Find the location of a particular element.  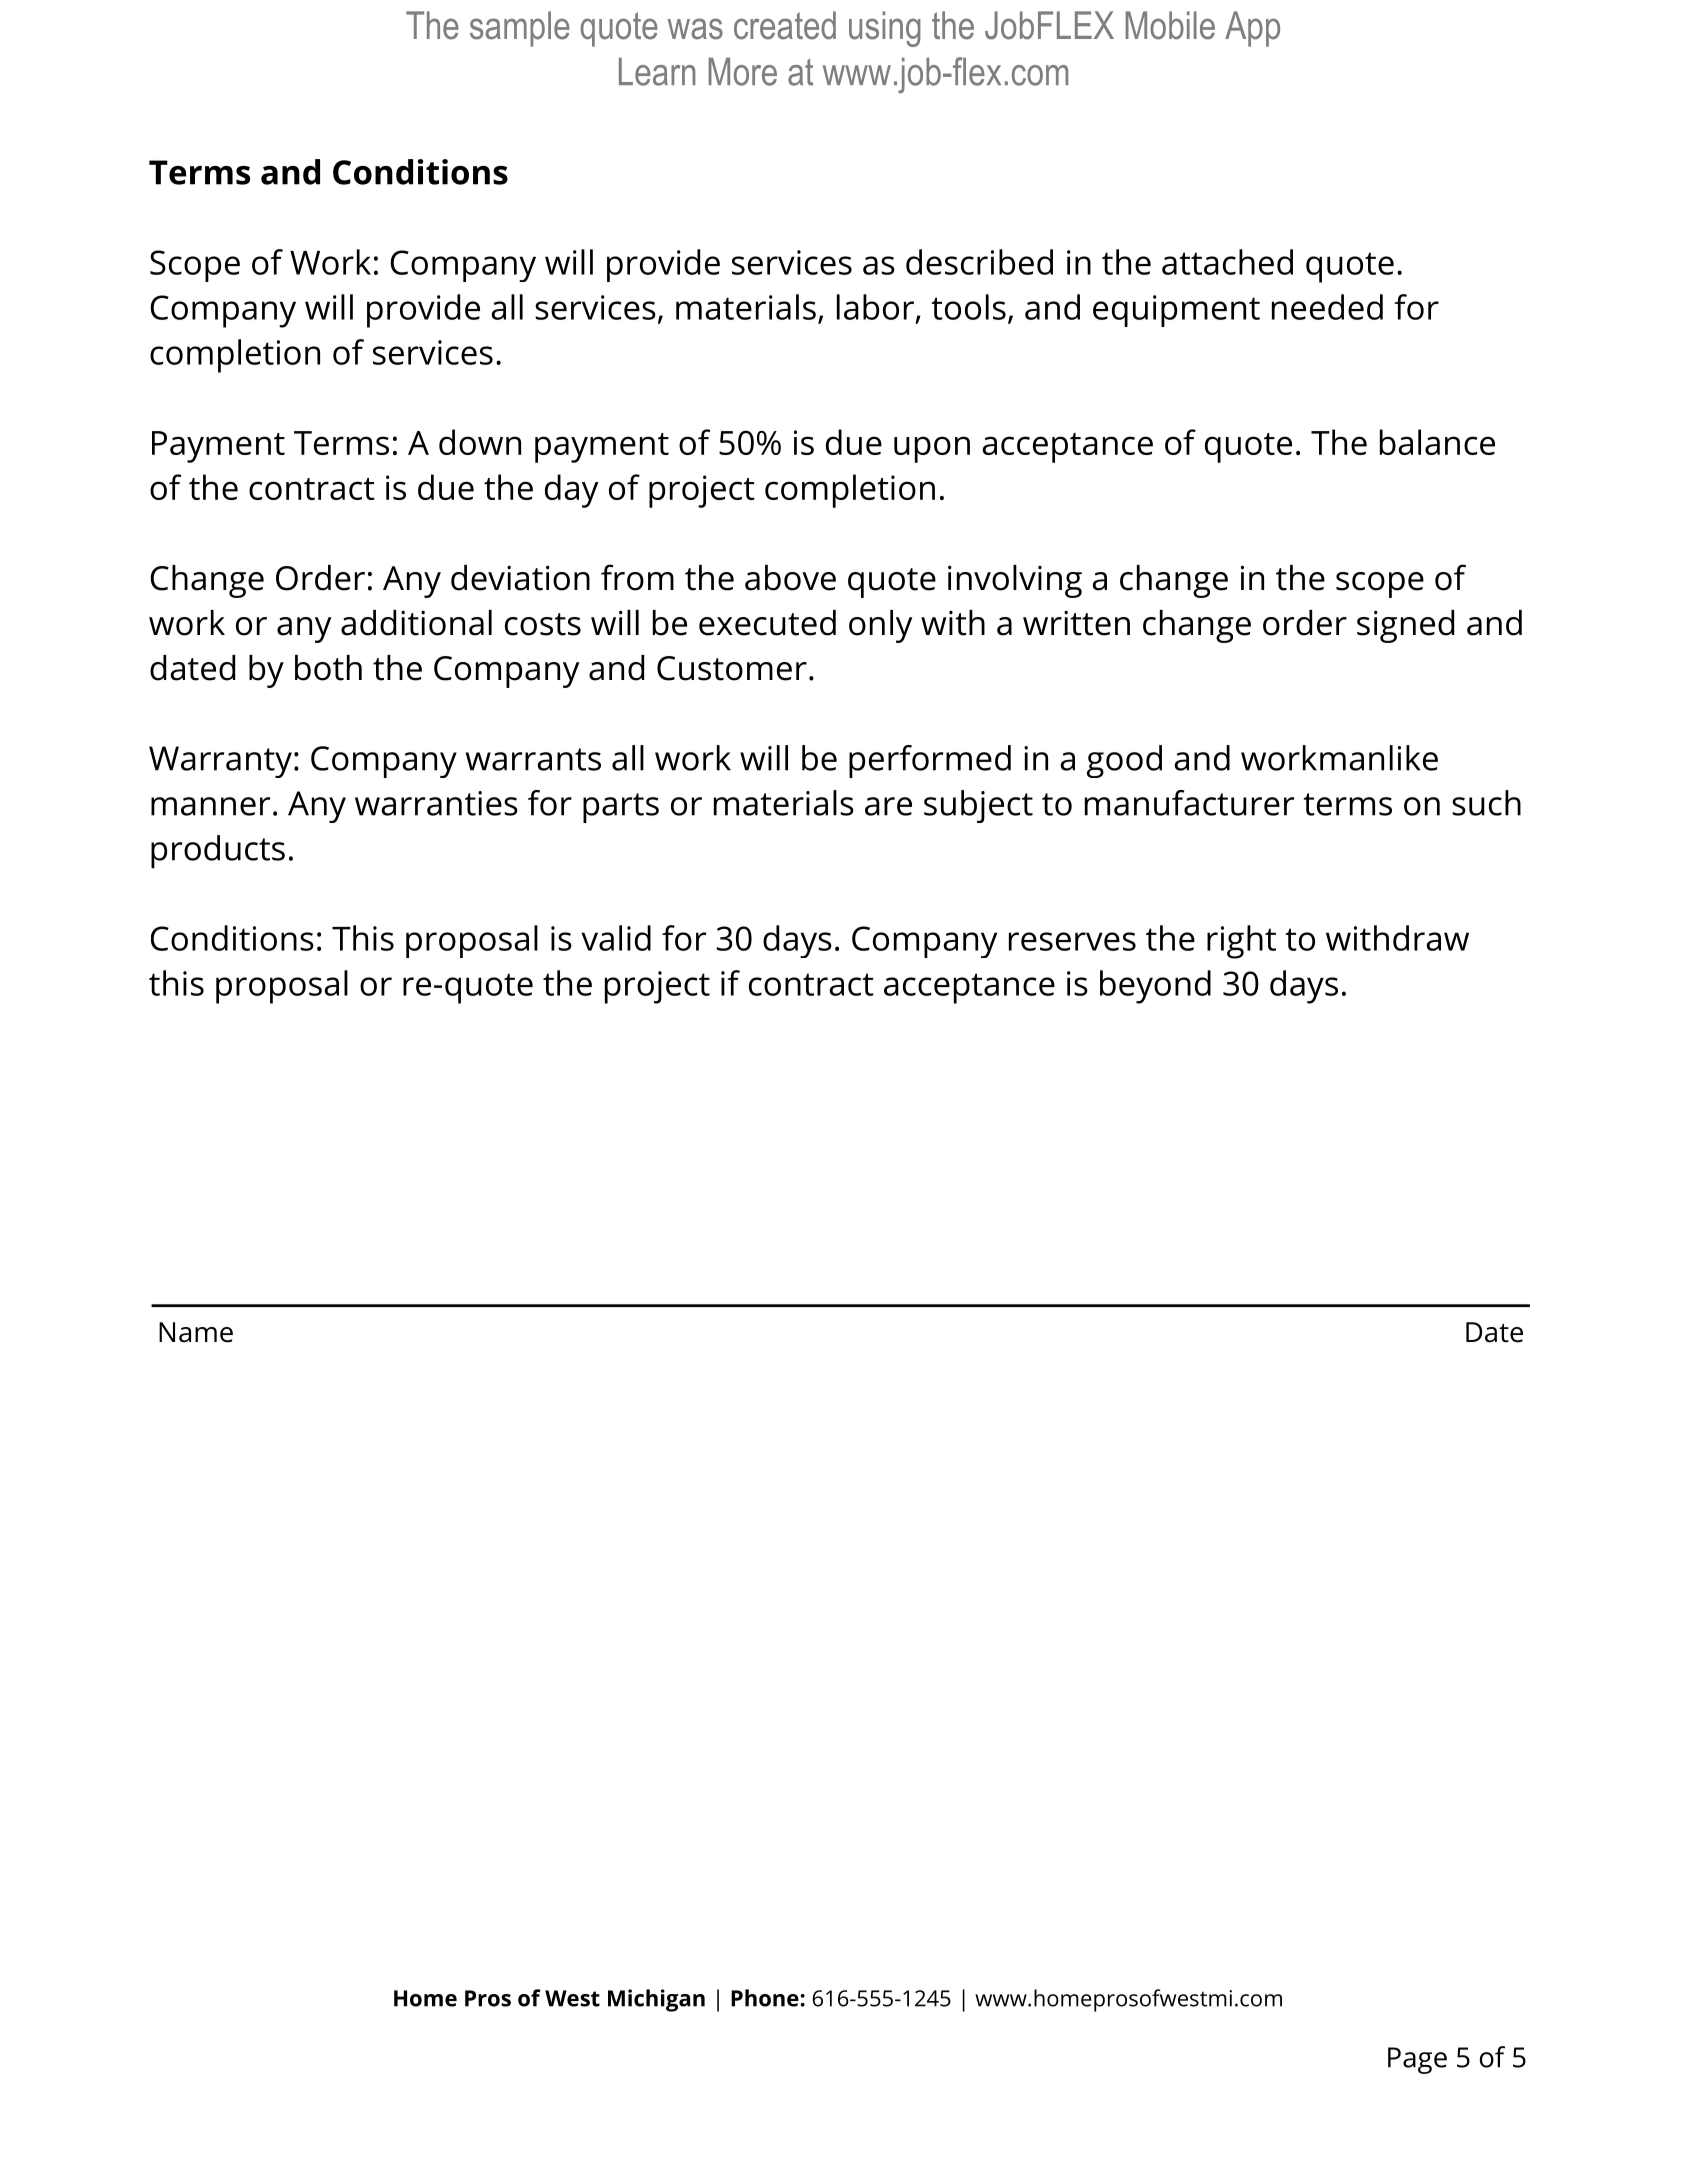

Michigan is located at coordinates (656, 2000).
